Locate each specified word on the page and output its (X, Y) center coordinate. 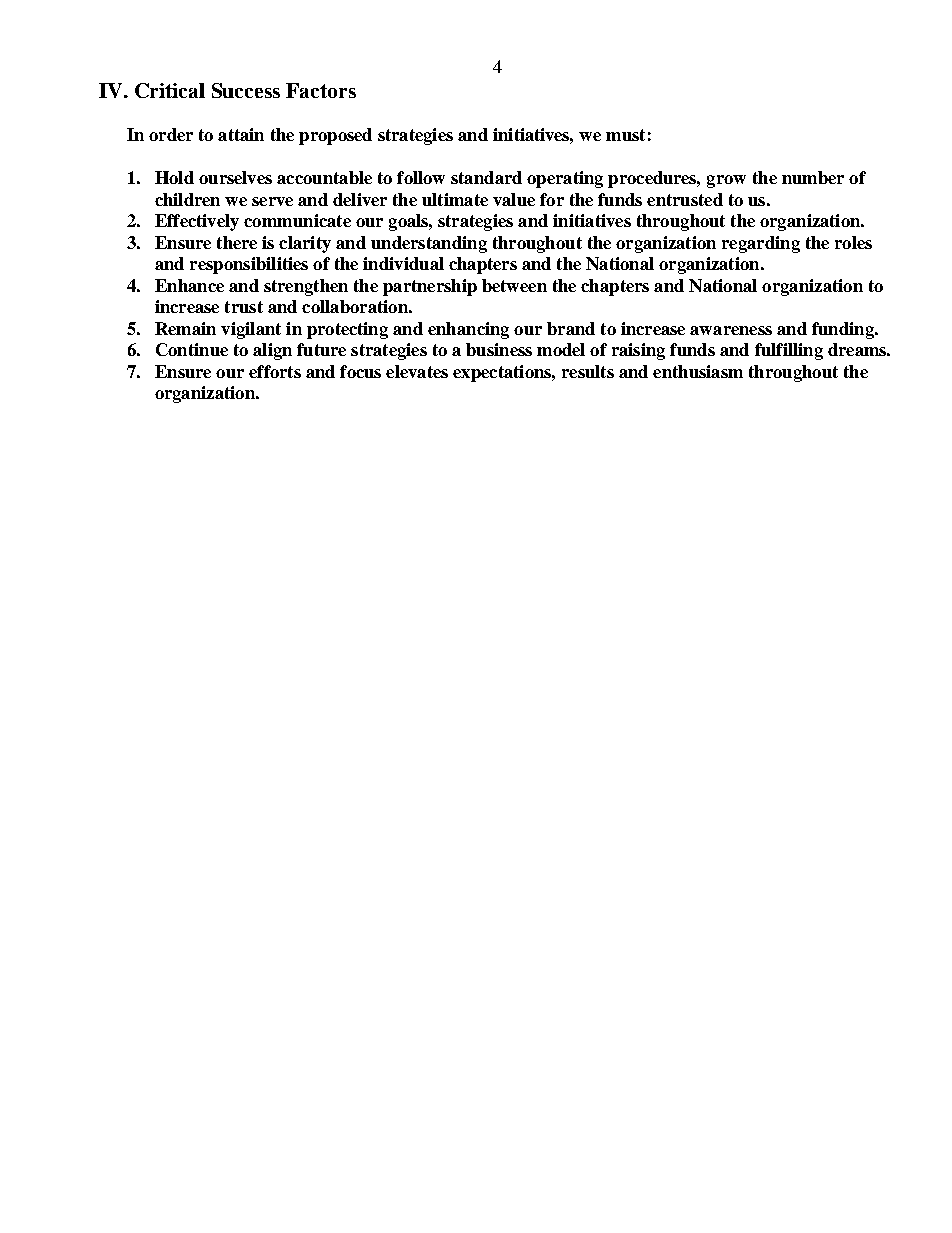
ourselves (235, 177)
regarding (761, 244)
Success (246, 90)
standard (486, 177)
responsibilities (249, 265)
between (514, 285)
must (625, 135)
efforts (275, 371)
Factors (321, 90)
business (499, 349)
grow (726, 181)
